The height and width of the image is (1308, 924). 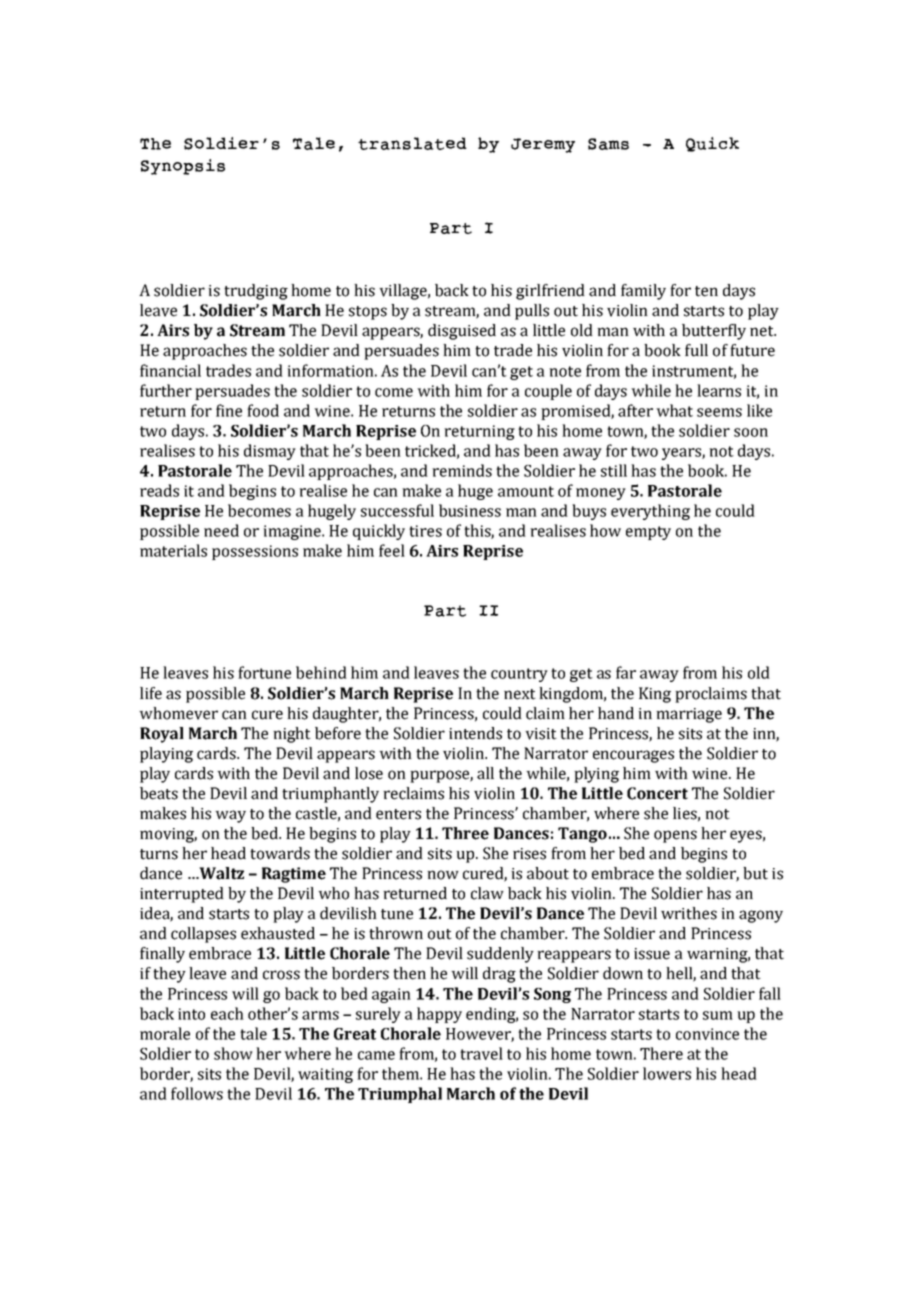 I want to click on translated, so click(x=412, y=143).
